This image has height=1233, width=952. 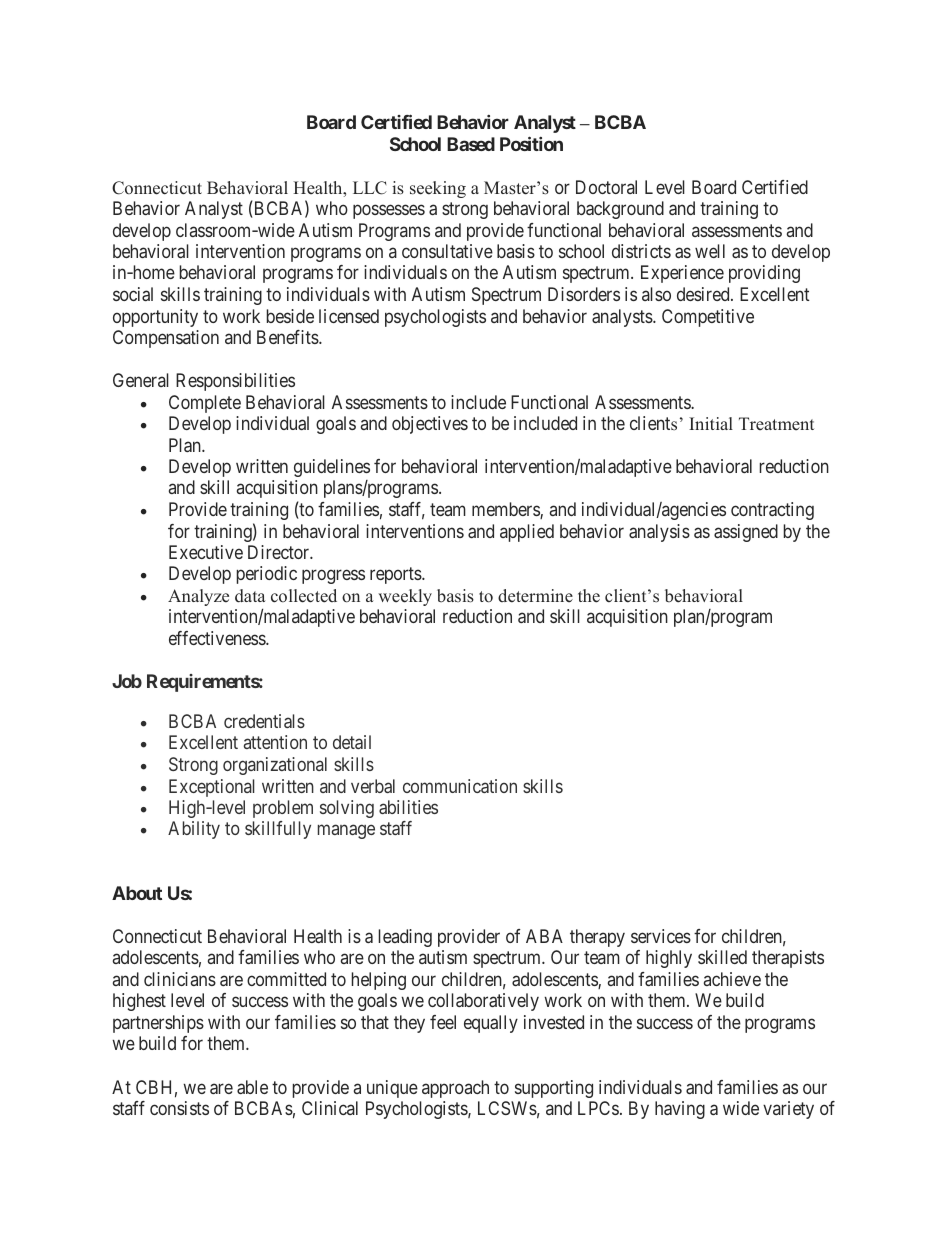 I want to click on Executive, so click(x=206, y=552).
